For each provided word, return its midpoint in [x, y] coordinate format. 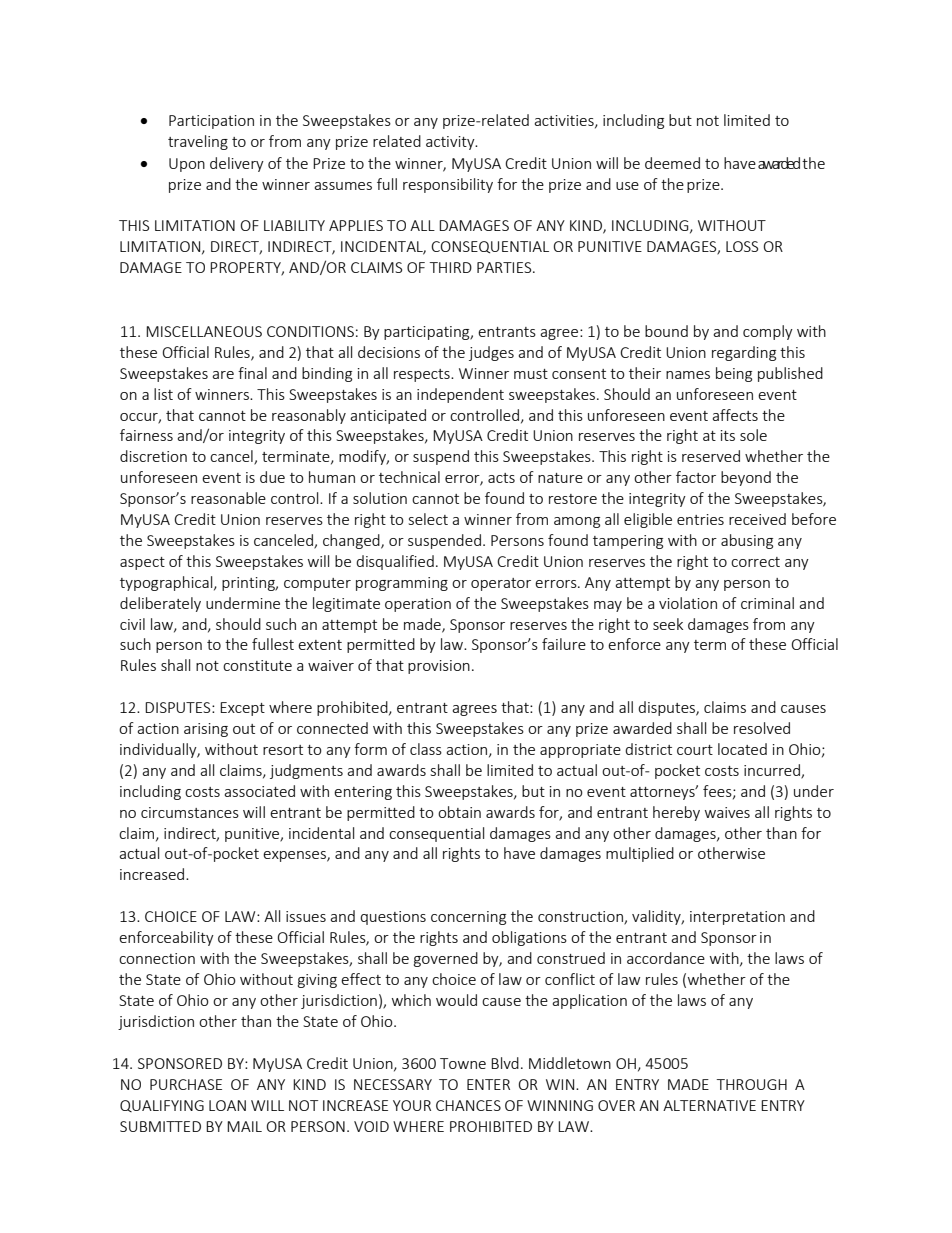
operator [501, 584]
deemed [672, 163]
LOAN [227, 1105]
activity [451, 143]
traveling [198, 142]
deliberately [160, 604]
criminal [767, 603]
